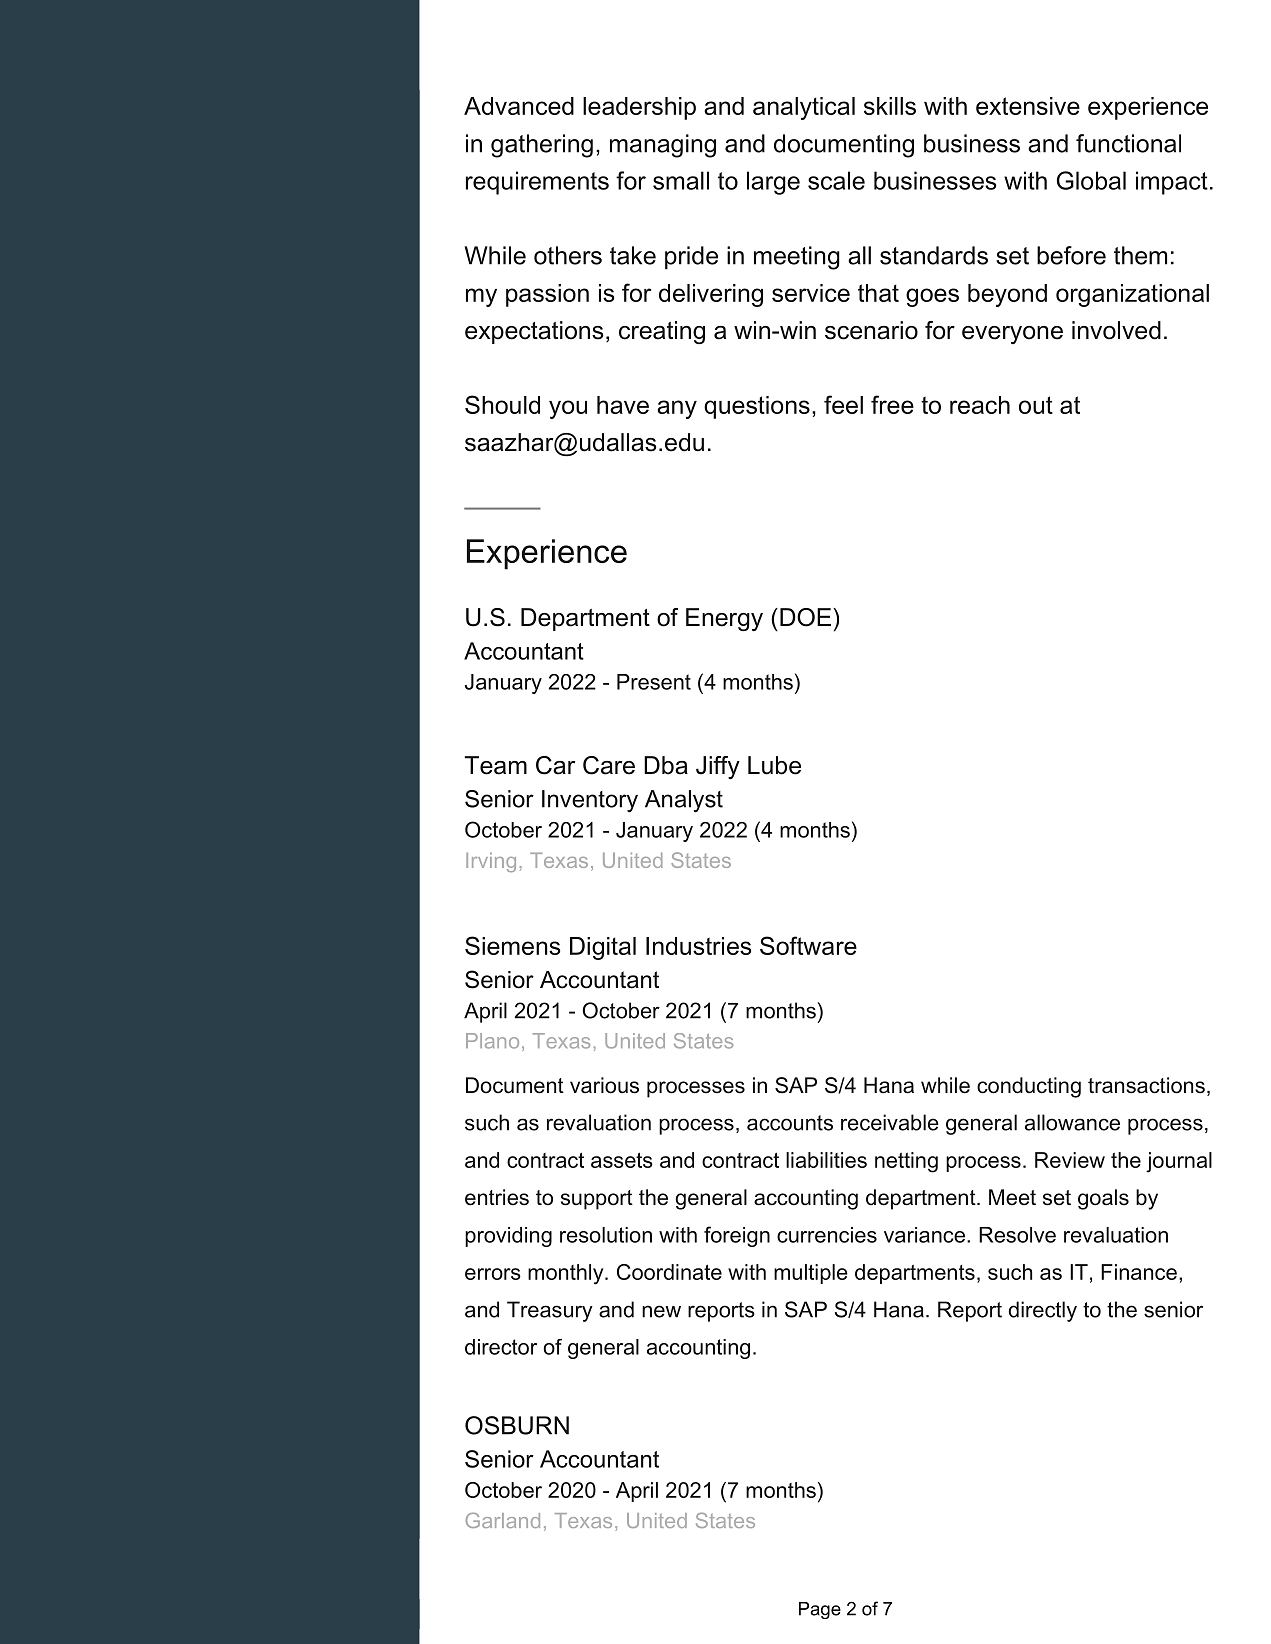 The width and height of the image is (1271, 1644). What do you see at coordinates (843, 404) in the image?
I see `feel` at bounding box center [843, 404].
